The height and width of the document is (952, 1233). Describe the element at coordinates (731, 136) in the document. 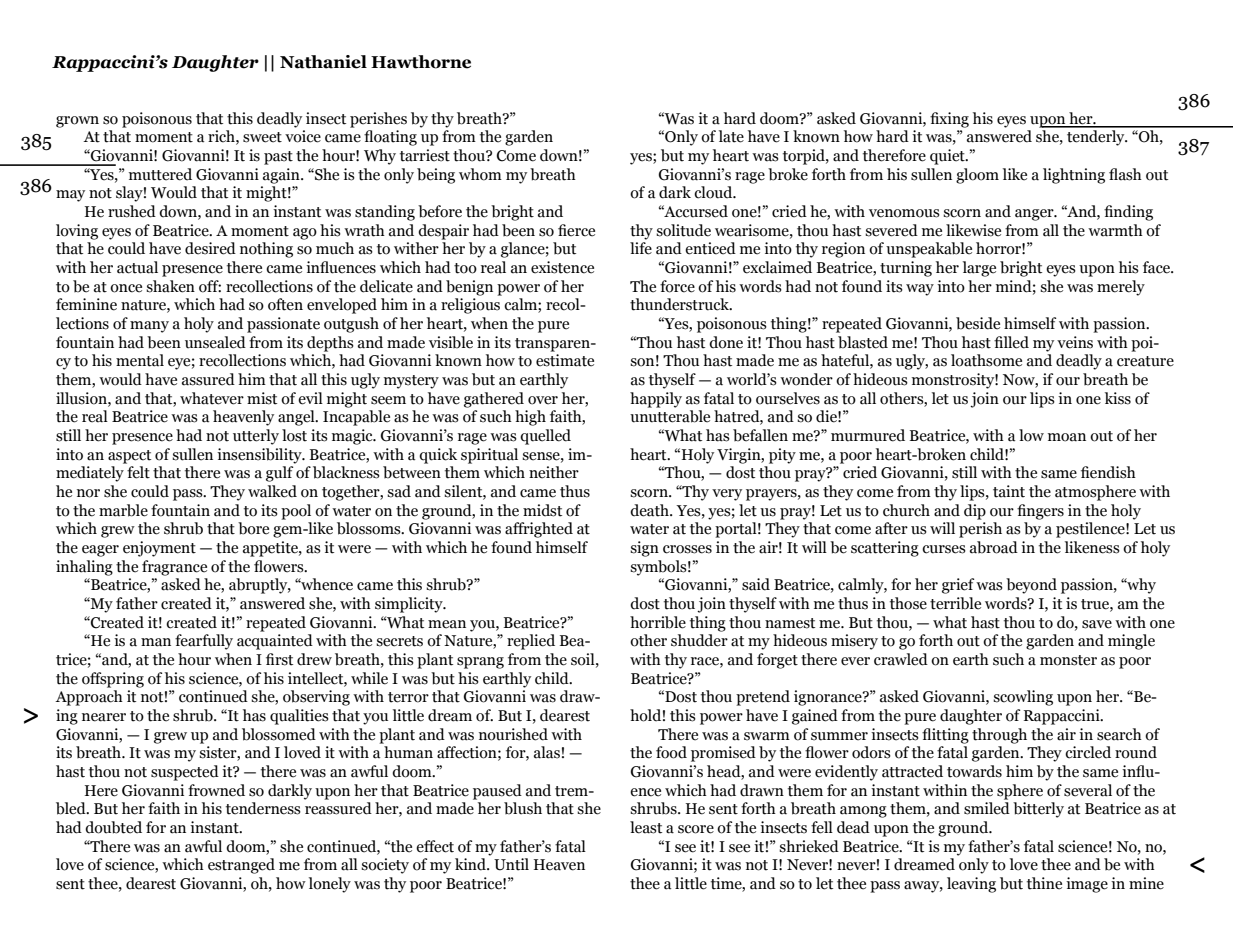

I see `late` at that location.
